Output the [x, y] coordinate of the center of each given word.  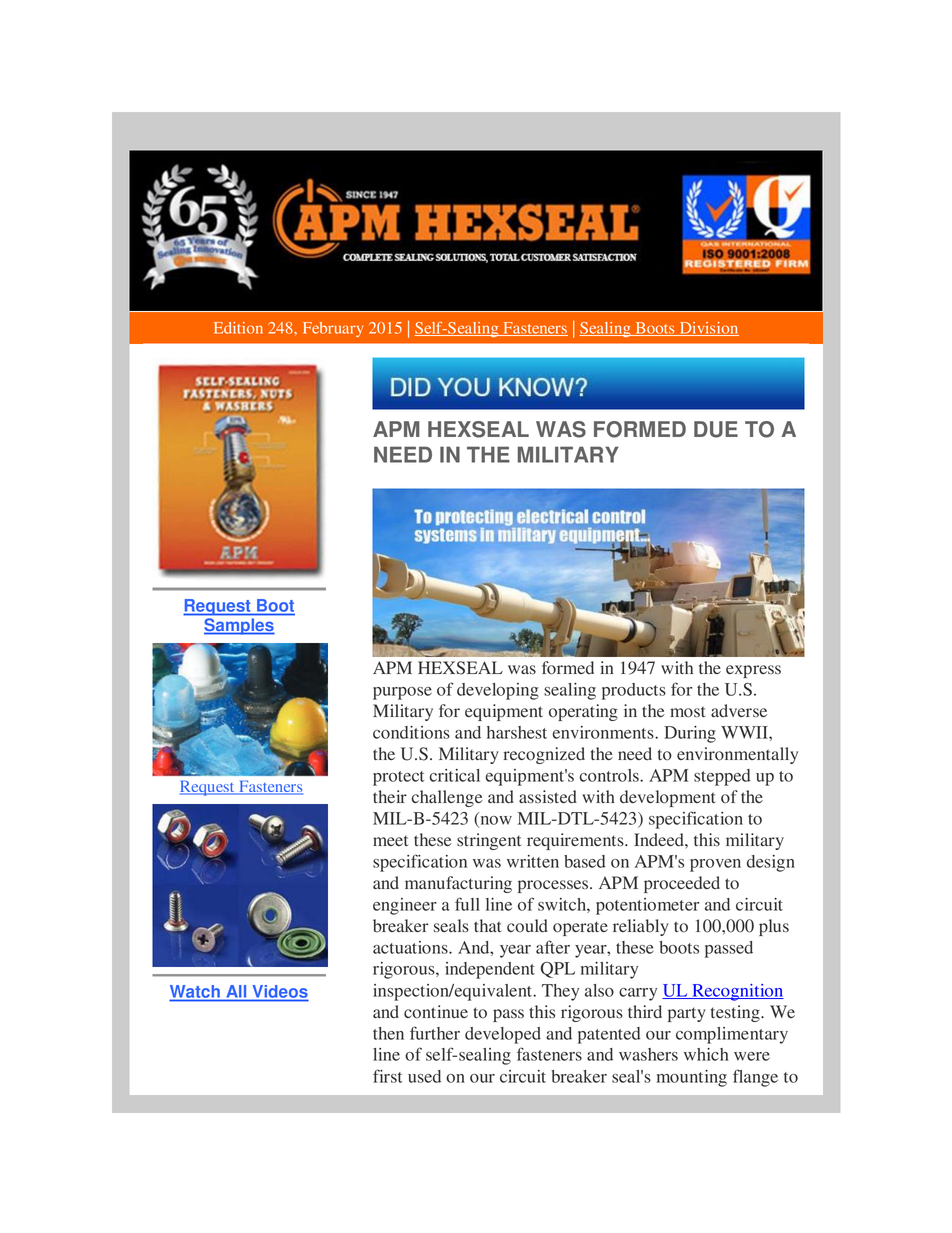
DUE [716, 429]
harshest [517, 732]
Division [708, 329]
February [333, 329]
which [706, 1054]
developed [503, 1035]
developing [498, 691]
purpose [402, 693]
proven [715, 865]
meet [390, 841]
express [753, 671]
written [533, 861]
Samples [239, 626]
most [687, 712]
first [388, 1076]
